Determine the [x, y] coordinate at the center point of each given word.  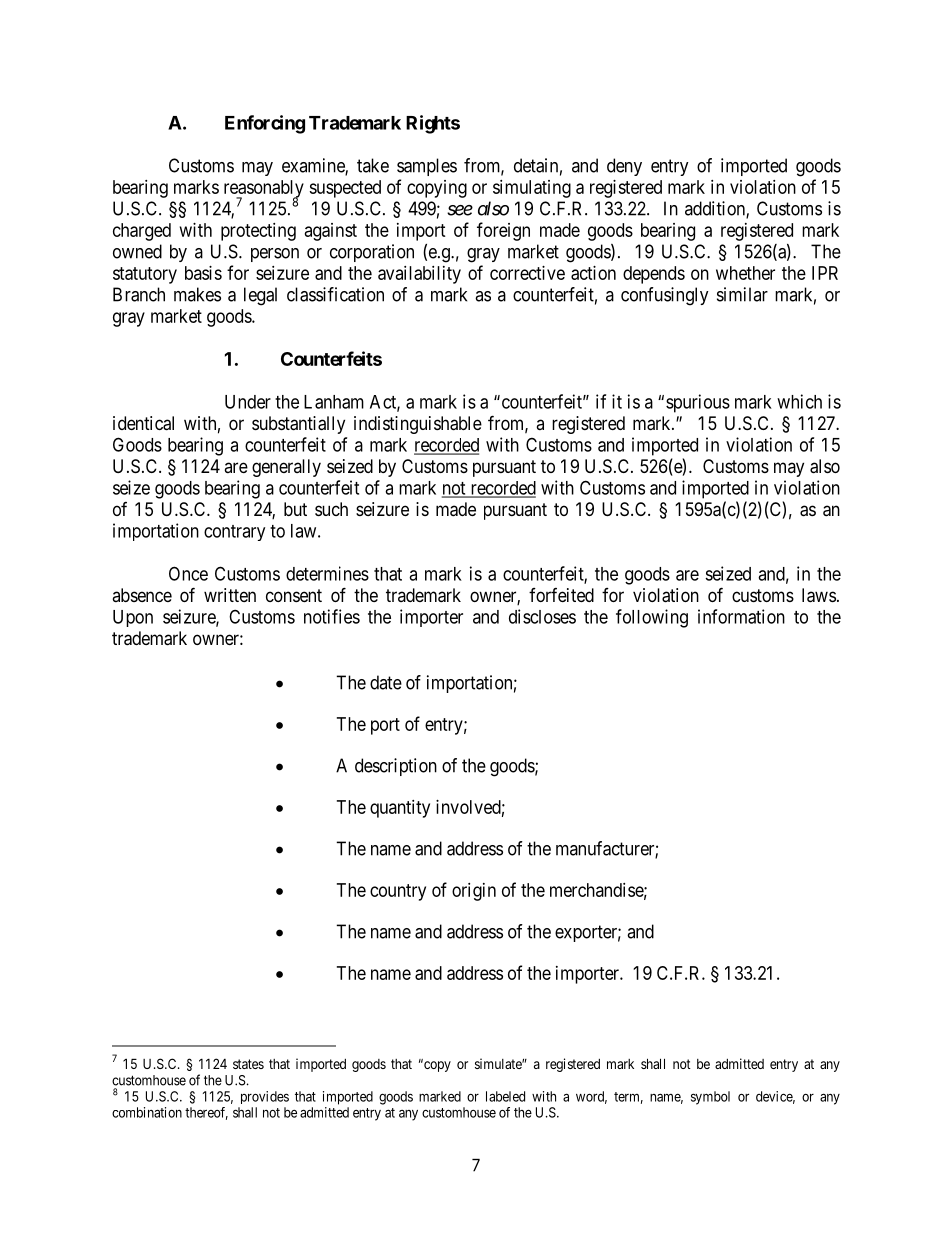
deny [624, 167]
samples [427, 167]
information [741, 616]
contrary [234, 533]
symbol [710, 1098]
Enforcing [265, 124]
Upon [133, 618]
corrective [527, 273]
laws [819, 595]
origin [474, 892]
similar [742, 294]
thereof [206, 1113]
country [398, 892]
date [386, 682]
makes [197, 294]
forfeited [561, 595]
